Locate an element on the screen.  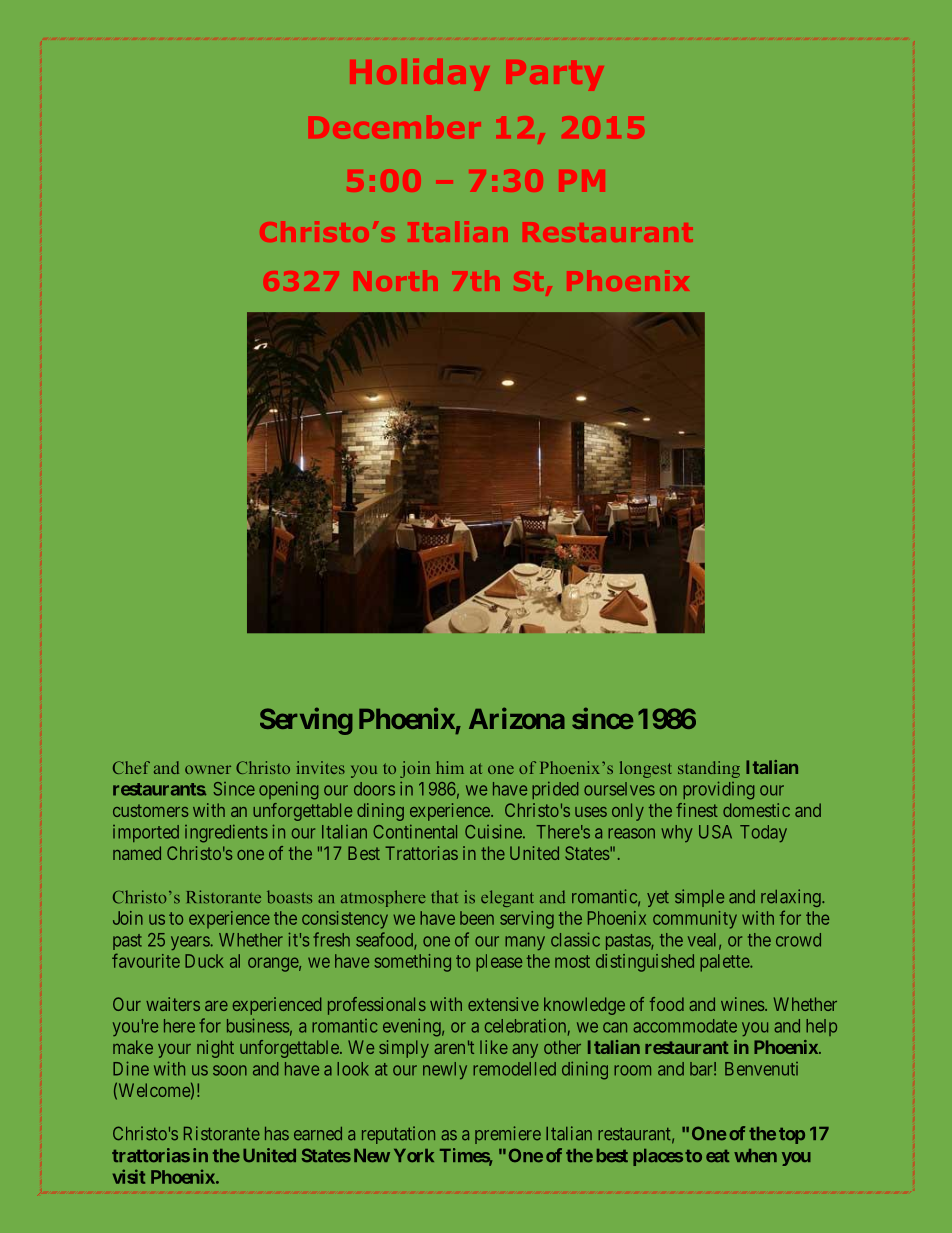
visit is located at coordinates (129, 1176).
